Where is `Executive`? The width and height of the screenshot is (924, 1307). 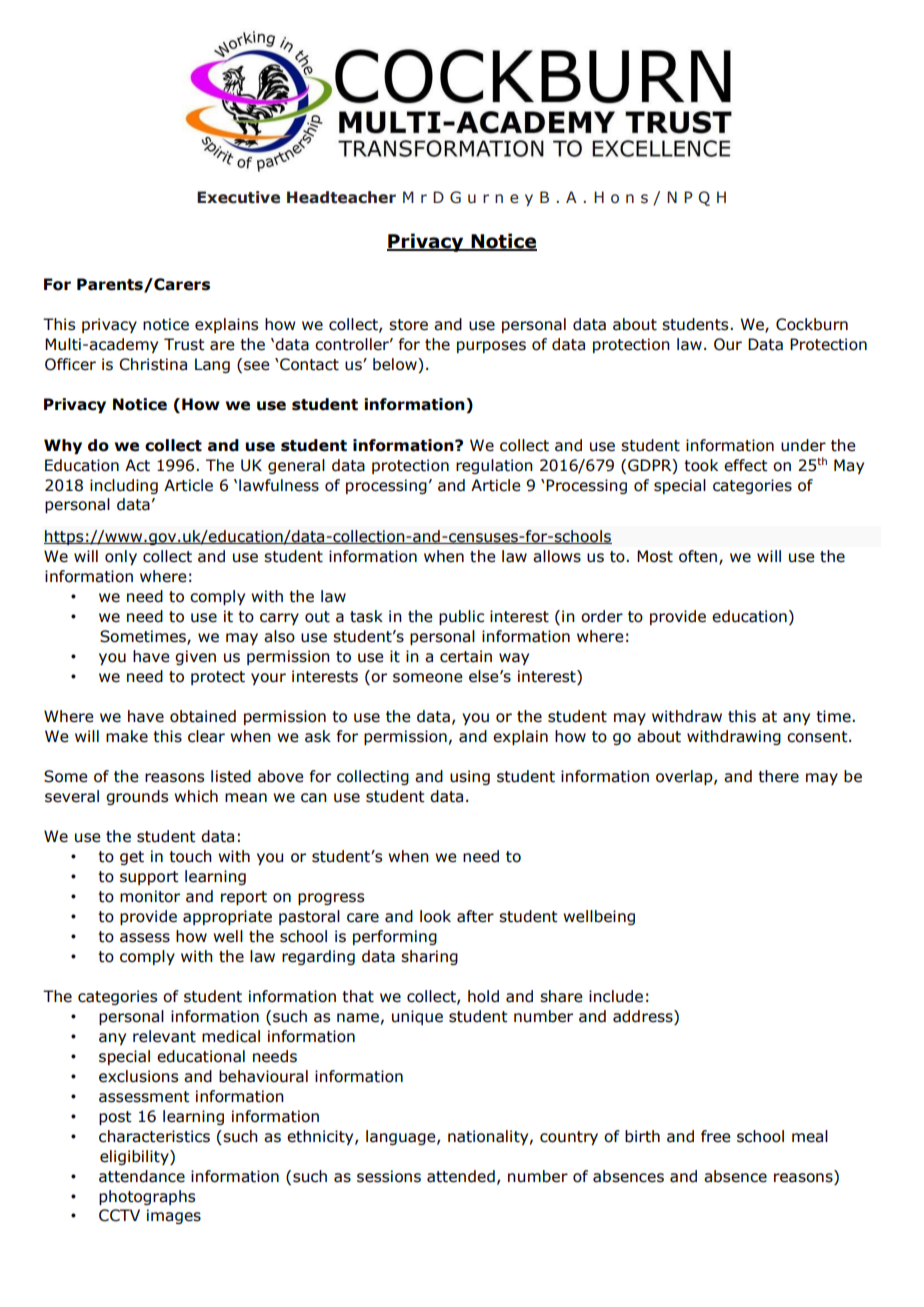 Executive is located at coordinates (238, 197).
